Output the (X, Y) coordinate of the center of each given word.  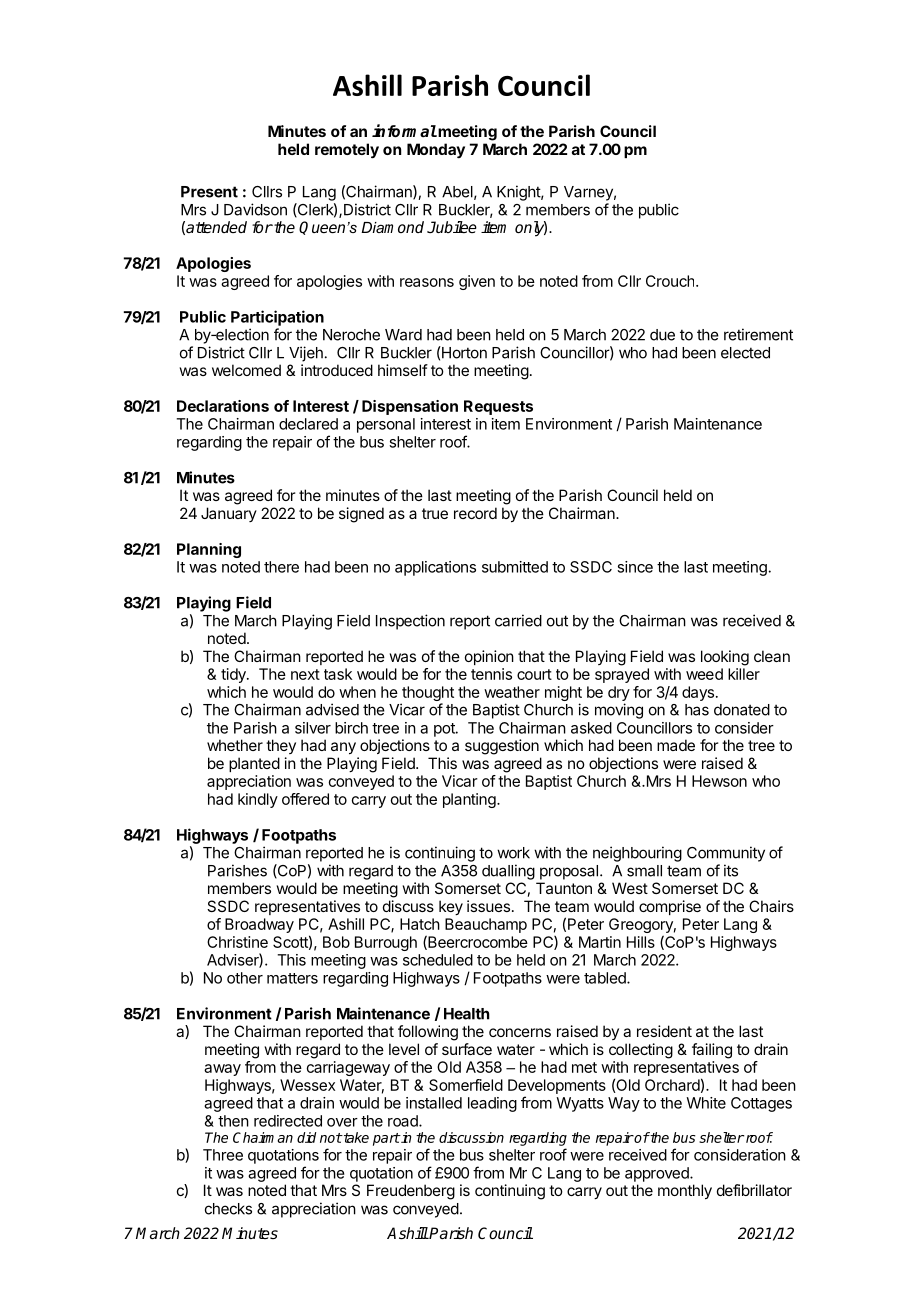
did (306, 1137)
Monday (436, 151)
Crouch (670, 281)
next (305, 674)
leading (492, 1104)
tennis (491, 674)
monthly (685, 1192)
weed (704, 674)
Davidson (255, 209)
